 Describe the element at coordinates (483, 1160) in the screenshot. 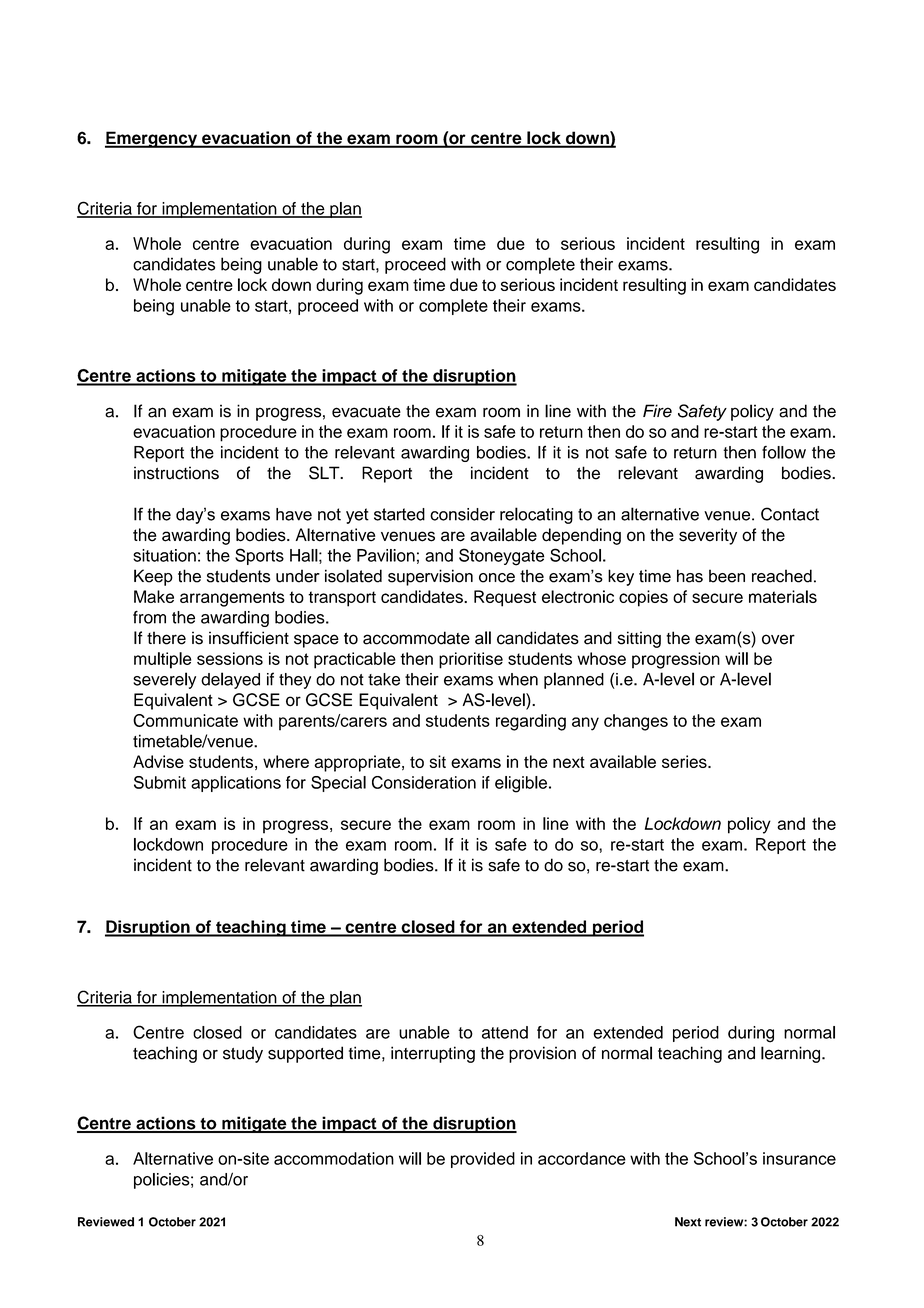

I see `provided` at that location.
